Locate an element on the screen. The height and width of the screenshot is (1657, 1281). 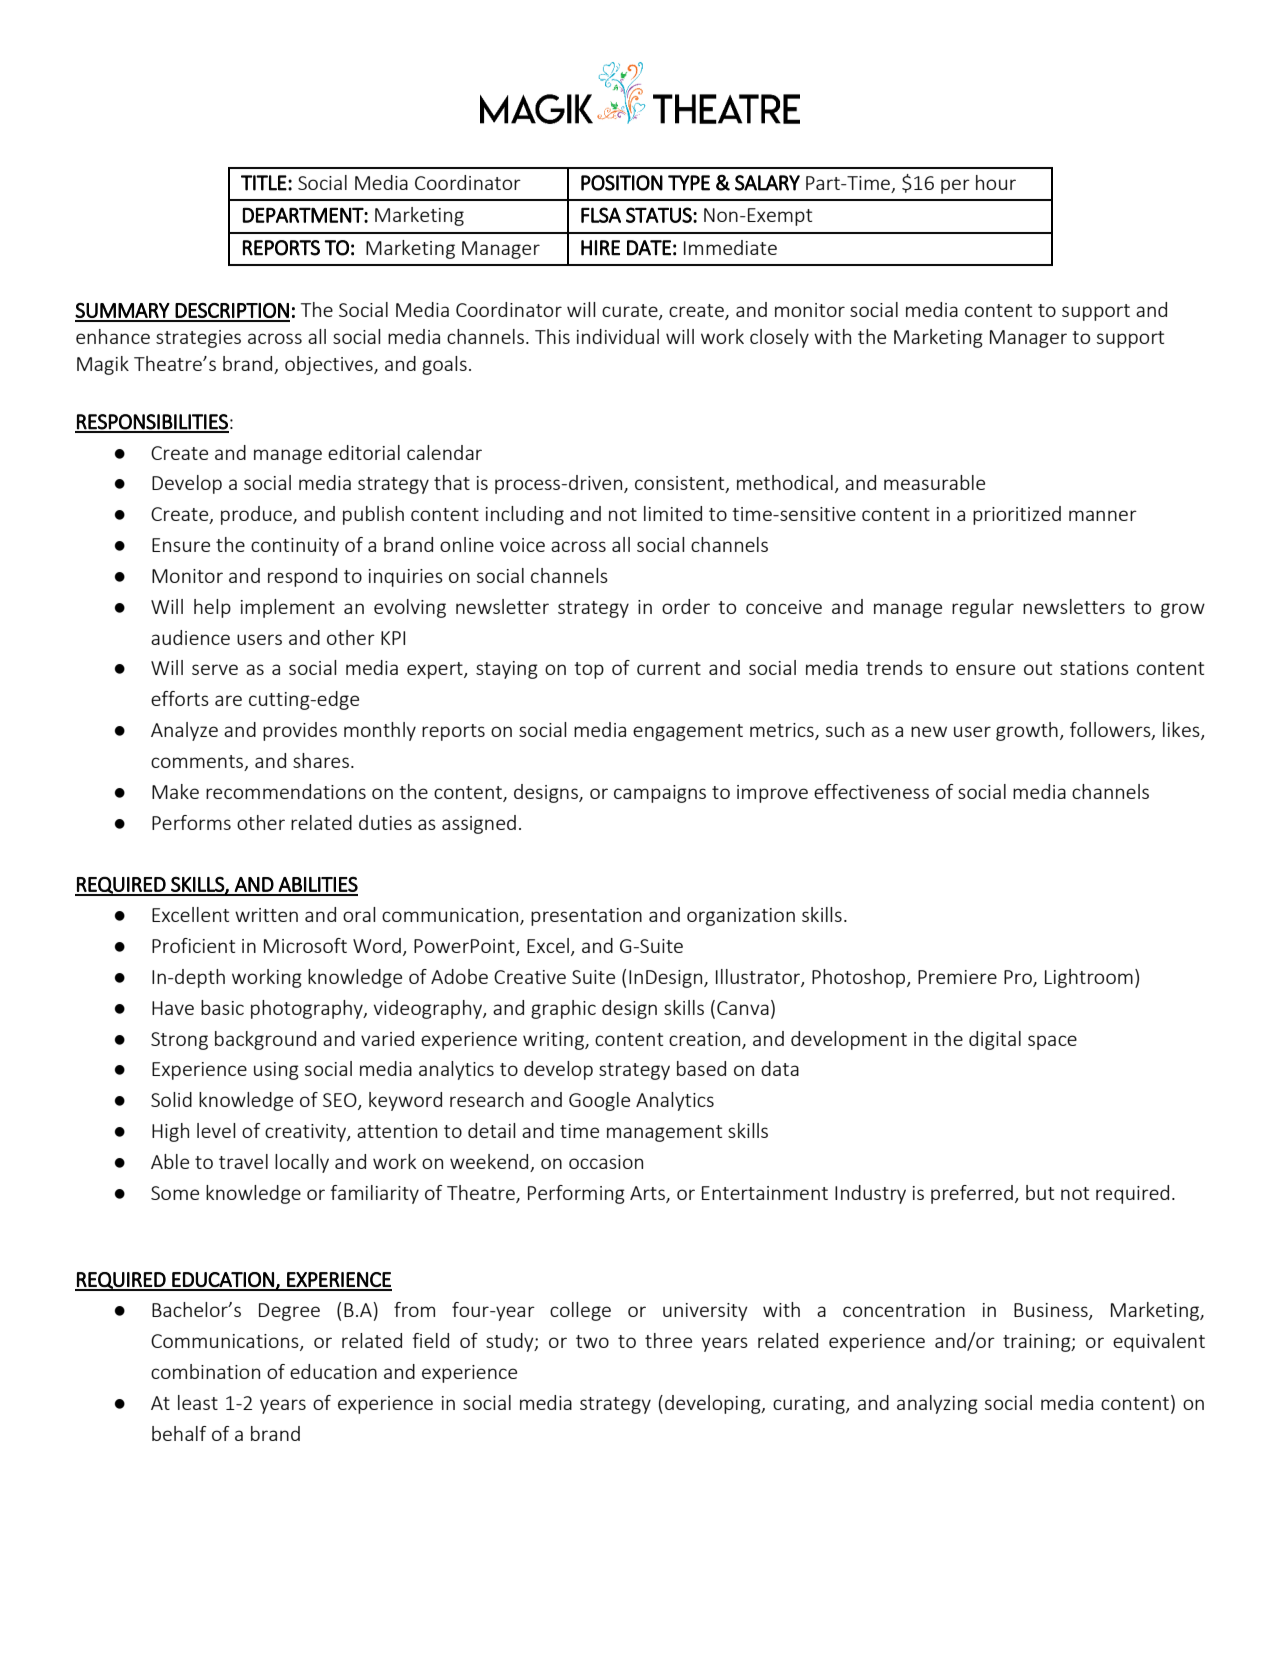
three is located at coordinates (668, 1340).
